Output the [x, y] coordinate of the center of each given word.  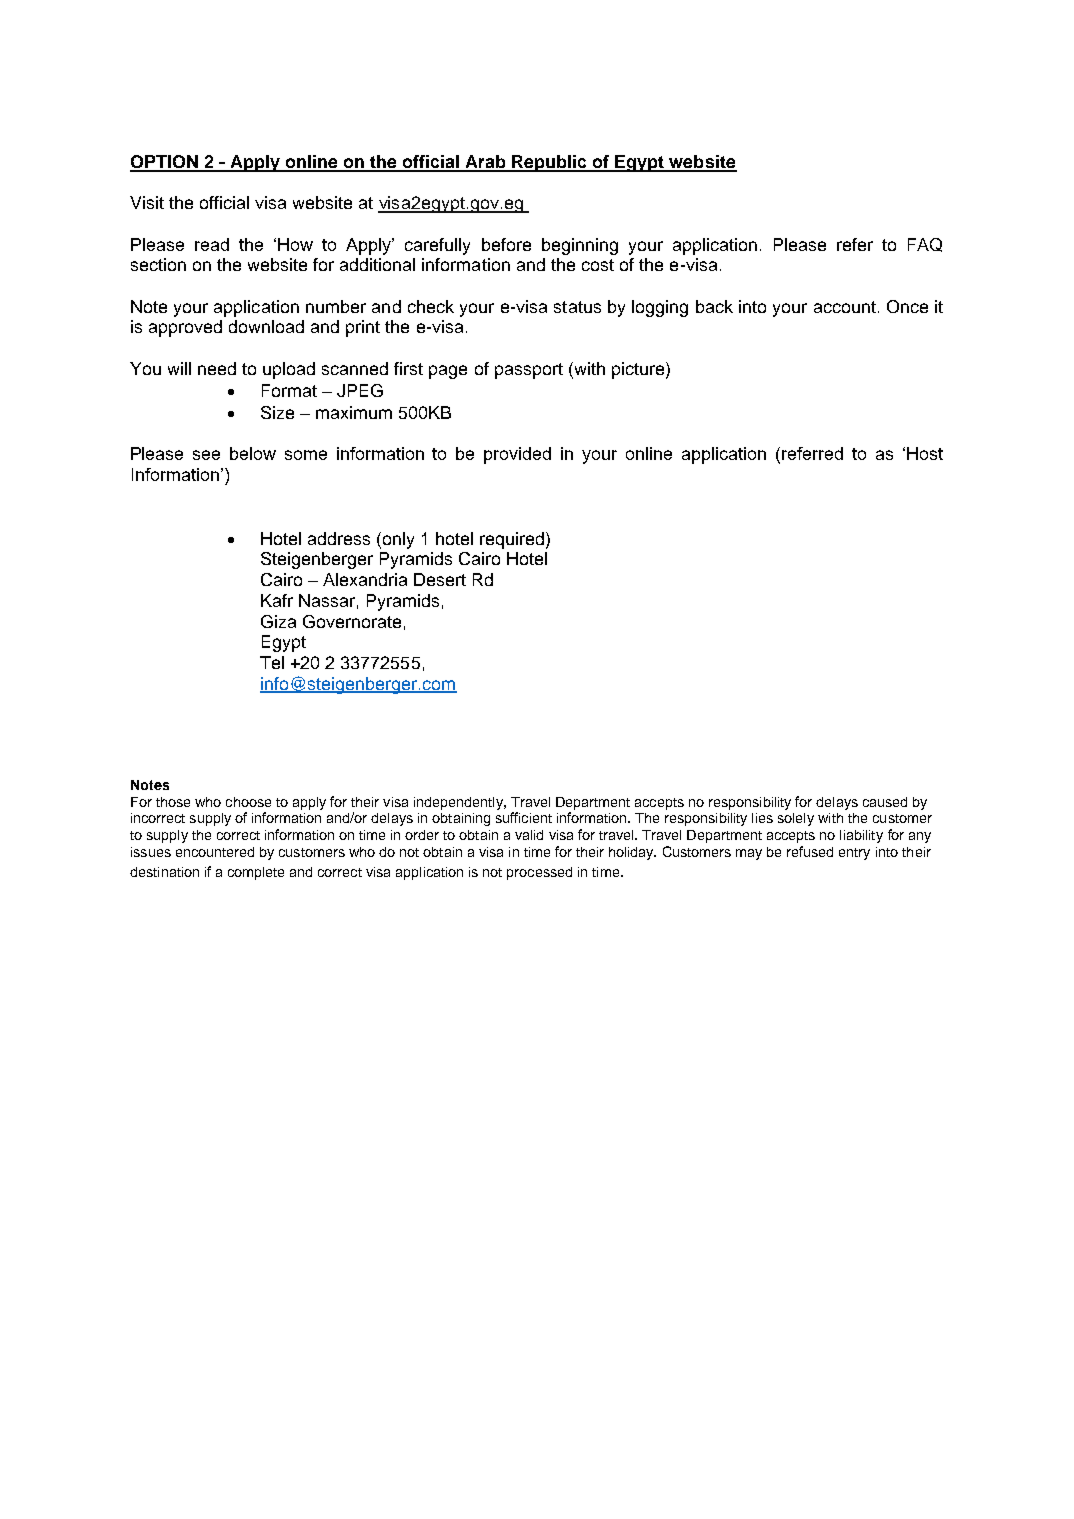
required [513, 540]
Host [925, 453]
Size [277, 412]
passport [529, 371]
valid [529, 835]
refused [810, 851]
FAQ [925, 245]
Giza [278, 621]
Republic [549, 163]
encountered [215, 852]
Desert [440, 579]
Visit [147, 202]
